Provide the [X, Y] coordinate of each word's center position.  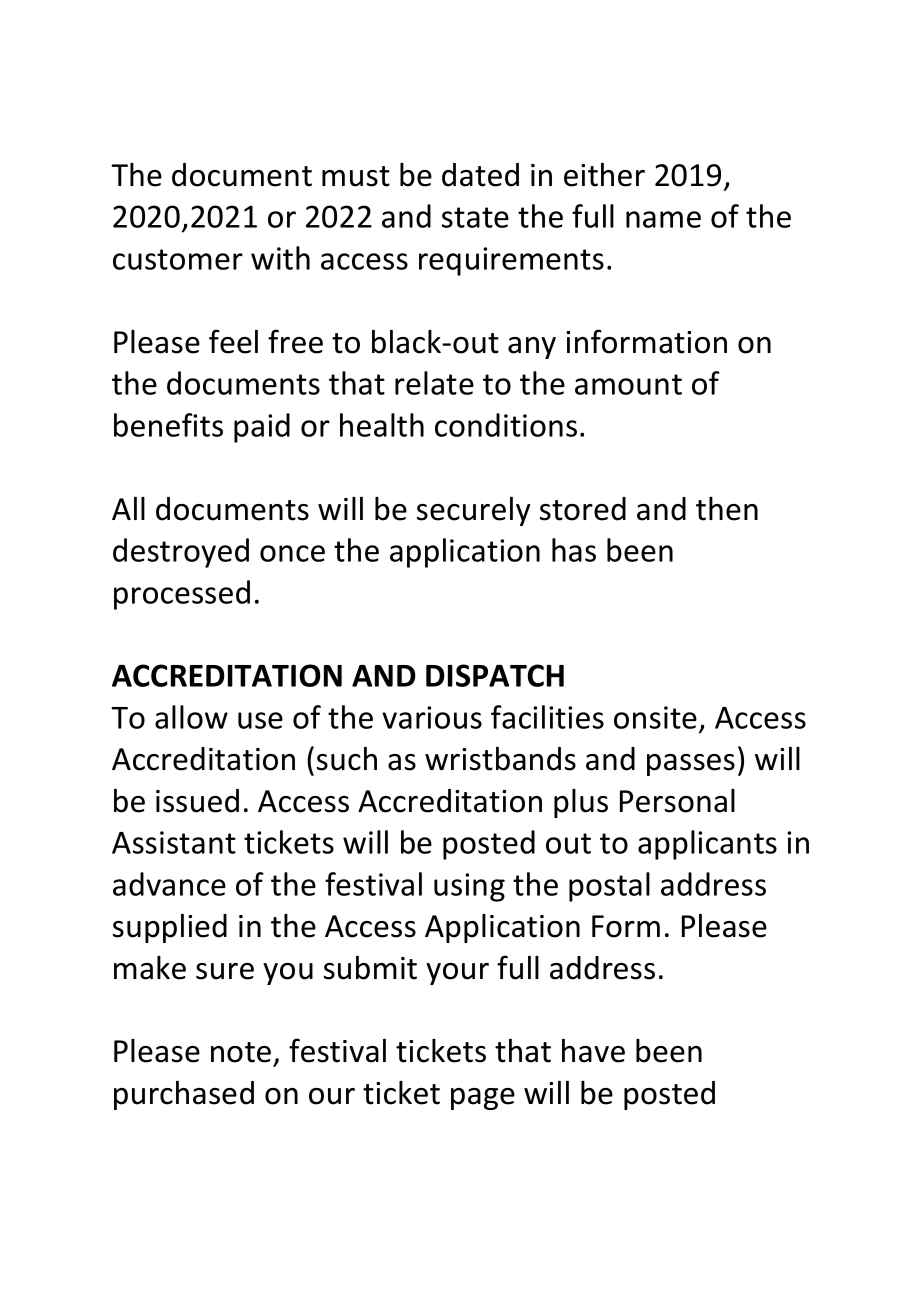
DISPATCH [495, 675]
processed [182, 595]
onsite [655, 717]
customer [178, 259]
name [663, 219]
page [483, 1099]
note [241, 1052]
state [475, 217]
